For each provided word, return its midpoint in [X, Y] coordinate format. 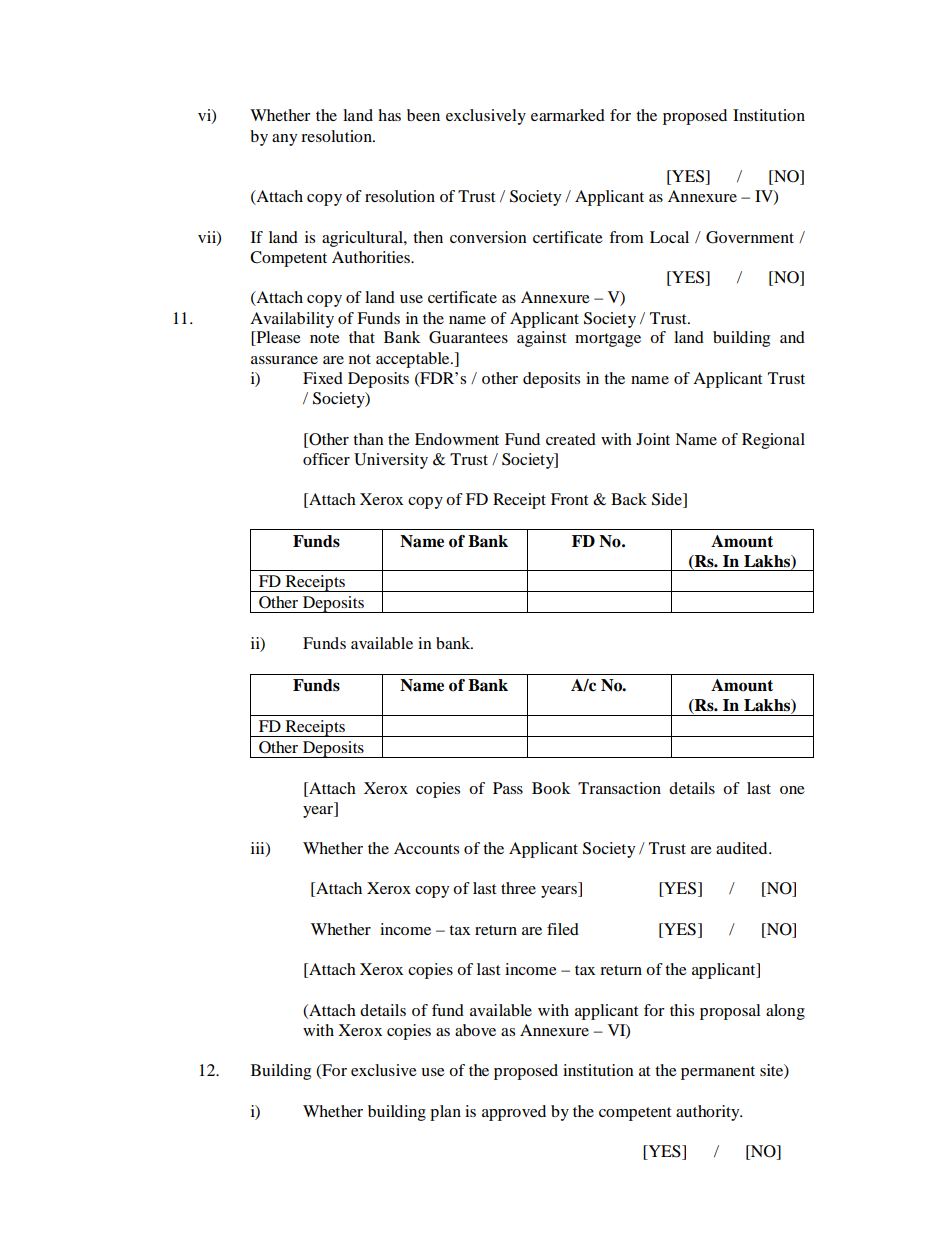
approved [514, 1113]
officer [326, 459]
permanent [718, 1073]
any [284, 140]
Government [750, 237]
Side [668, 500]
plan [445, 1113]
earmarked [568, 115]
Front [569, 499]
